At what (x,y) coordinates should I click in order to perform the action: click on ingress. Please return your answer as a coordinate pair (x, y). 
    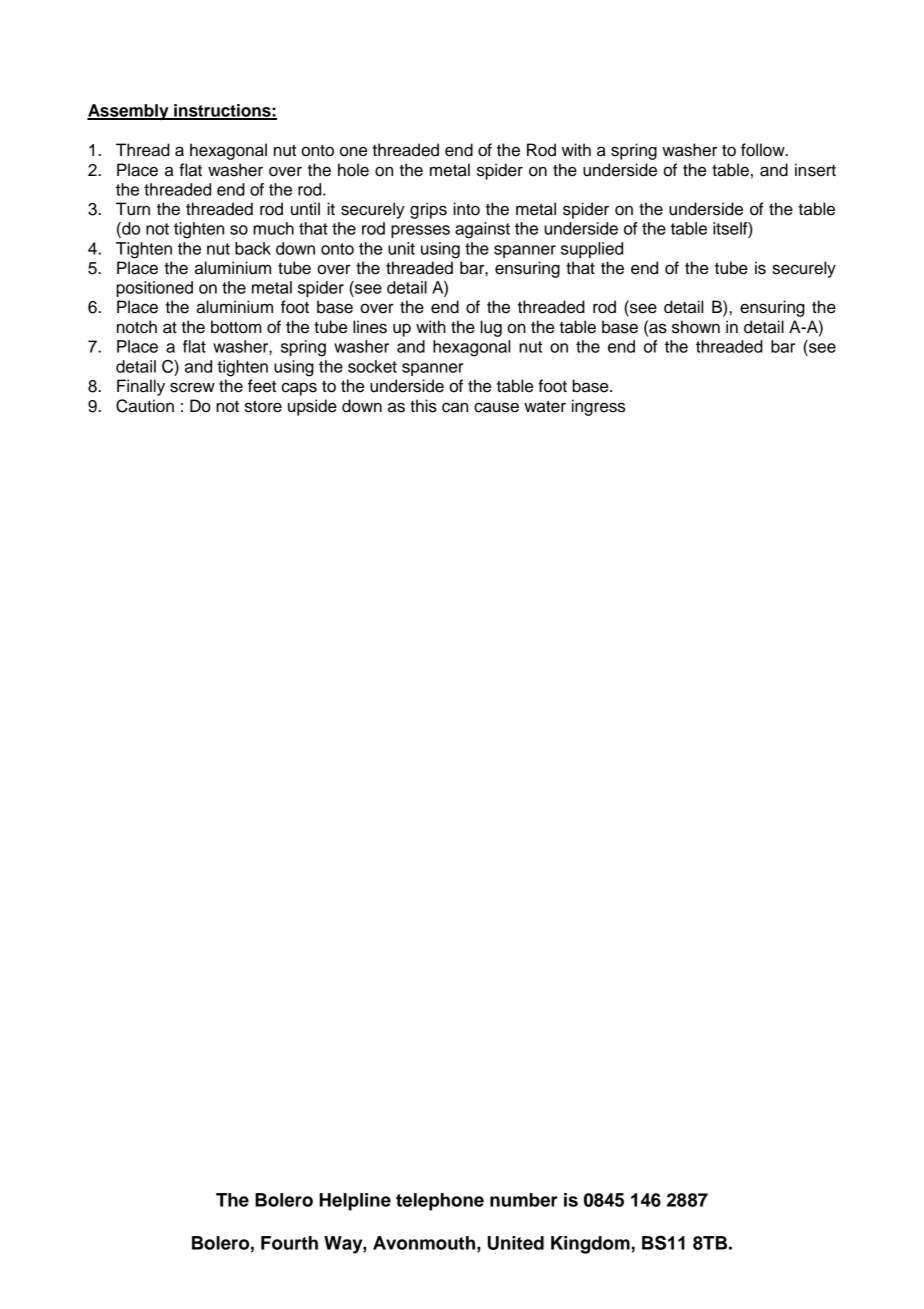
    Looking at the image, I should click on (598, 407).
